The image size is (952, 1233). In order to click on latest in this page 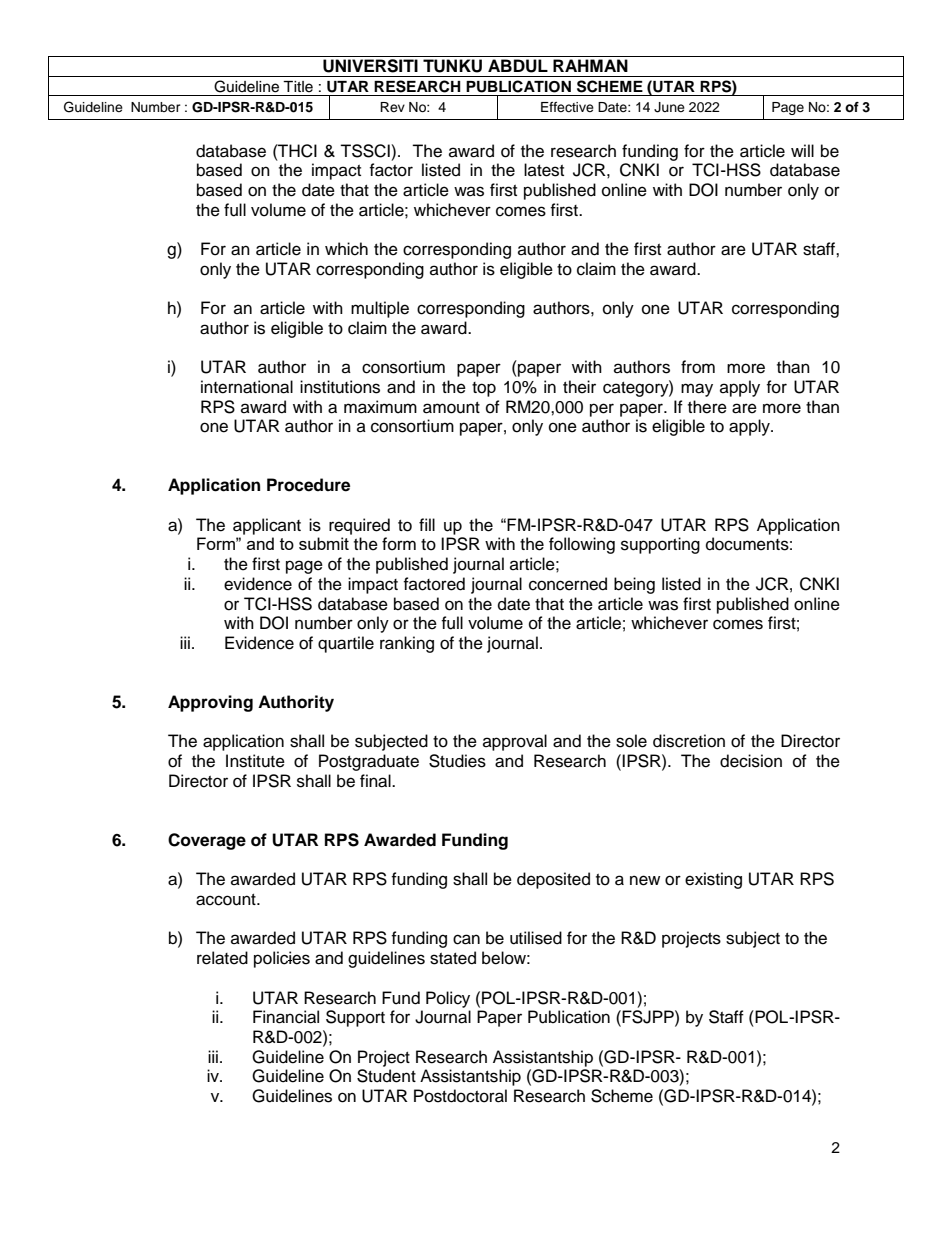, I will do `click(544, 170)`.
